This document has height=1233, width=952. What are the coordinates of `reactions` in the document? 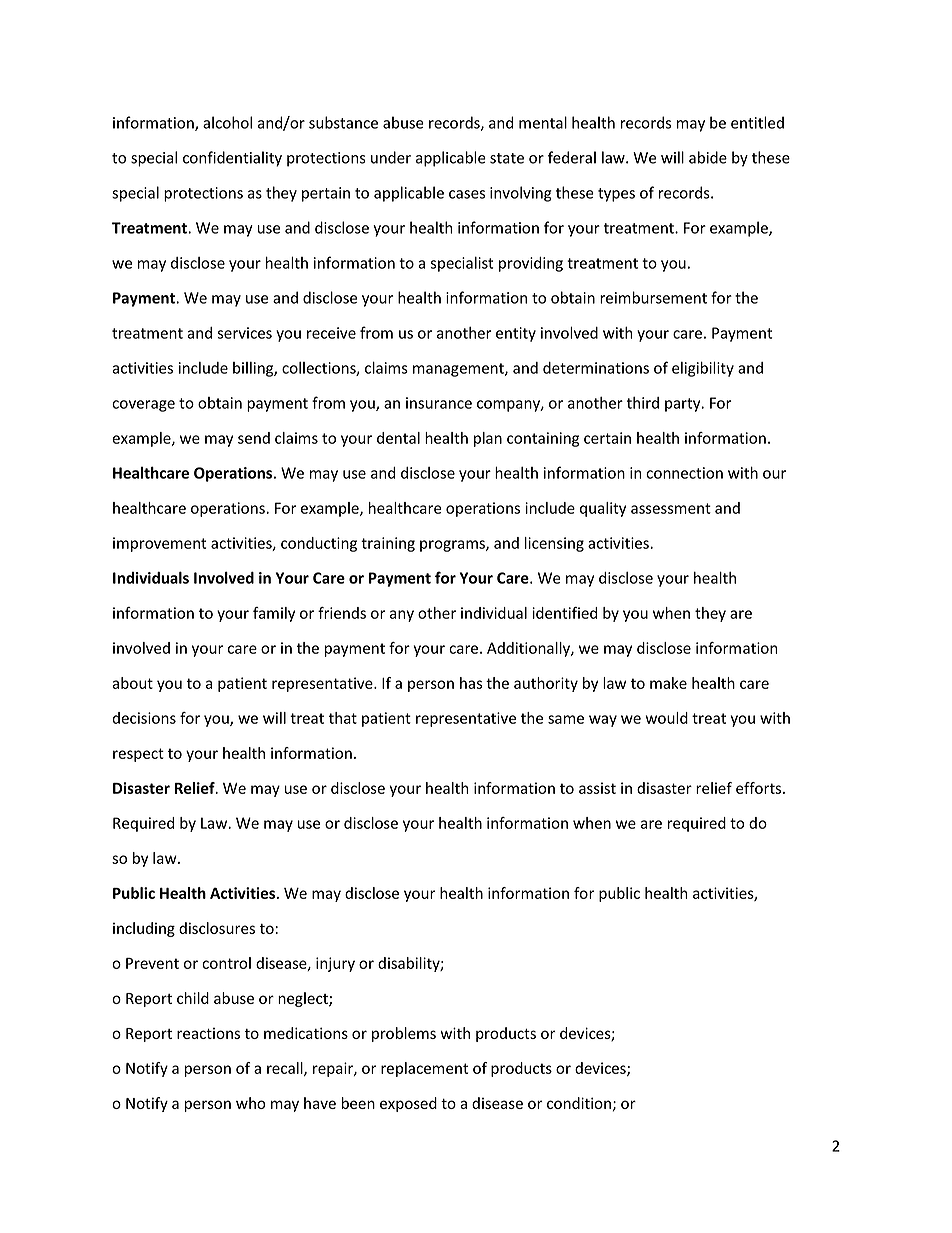 It's located at (208, 1033).
